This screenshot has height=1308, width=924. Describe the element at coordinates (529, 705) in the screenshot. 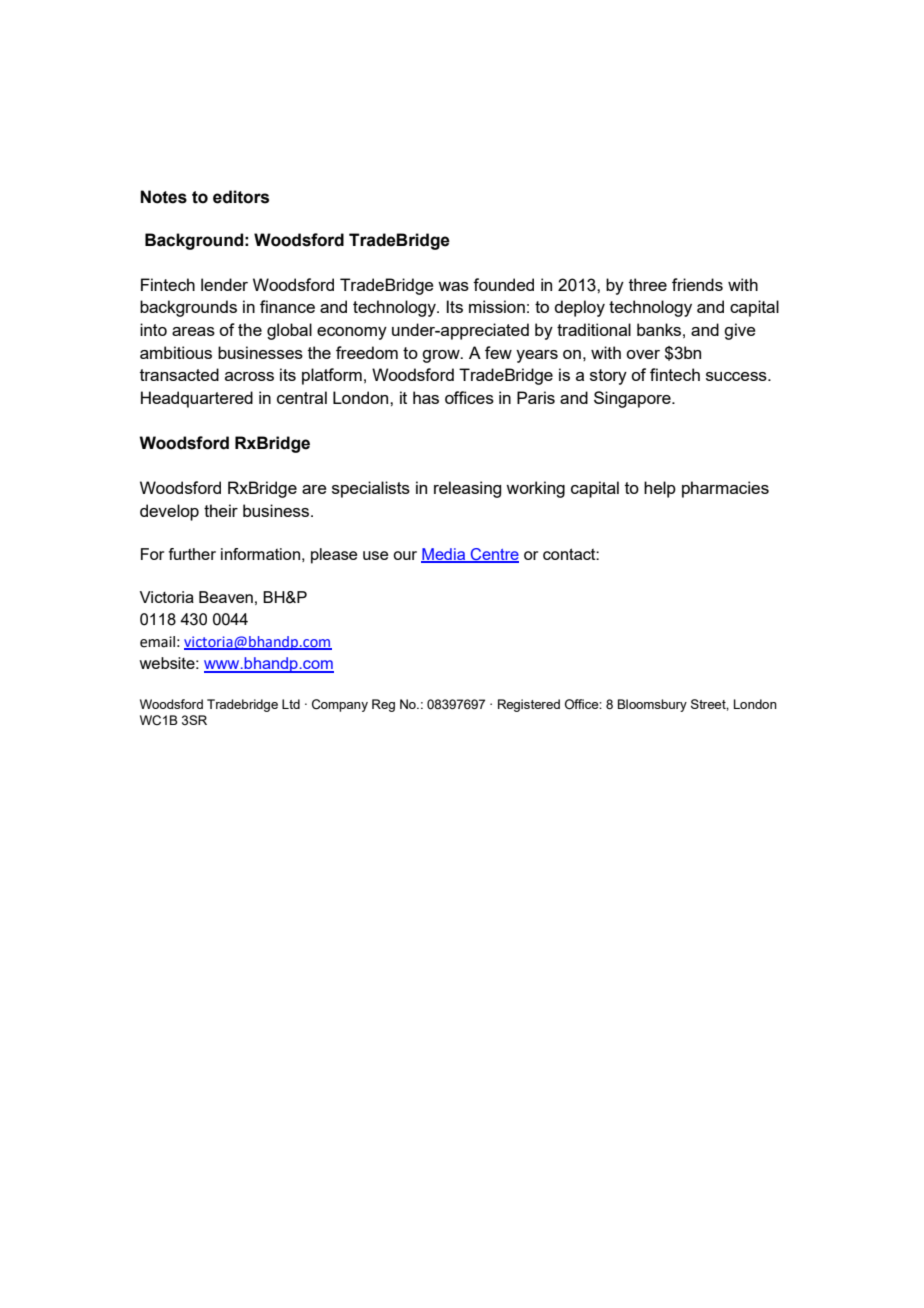

I see `Registered` at that location.
